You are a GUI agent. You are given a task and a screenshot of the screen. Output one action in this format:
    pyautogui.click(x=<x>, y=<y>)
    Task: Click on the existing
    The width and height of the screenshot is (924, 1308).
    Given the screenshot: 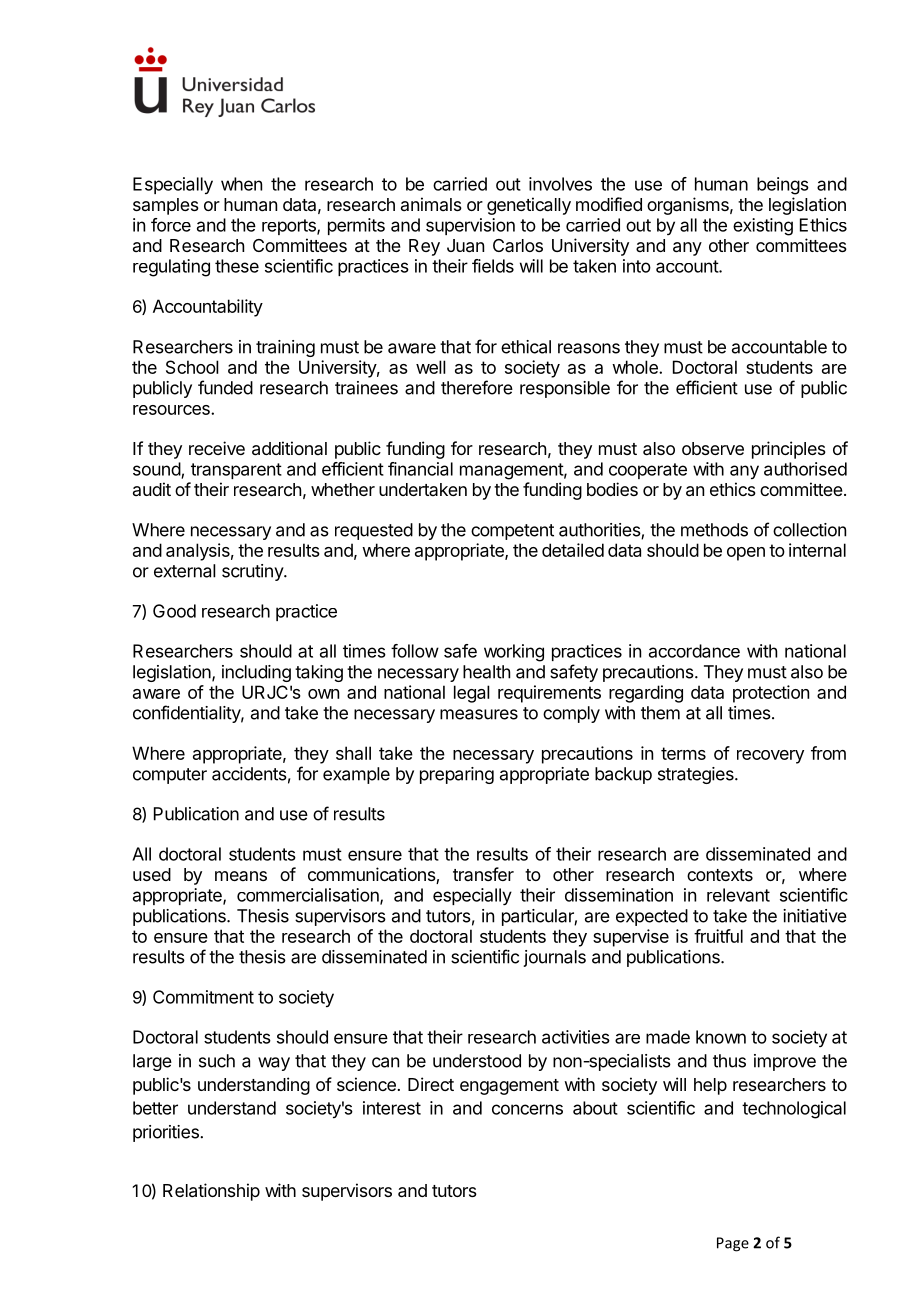 What is the action you would take?
    pyautogui.click(x=763, y=227)
